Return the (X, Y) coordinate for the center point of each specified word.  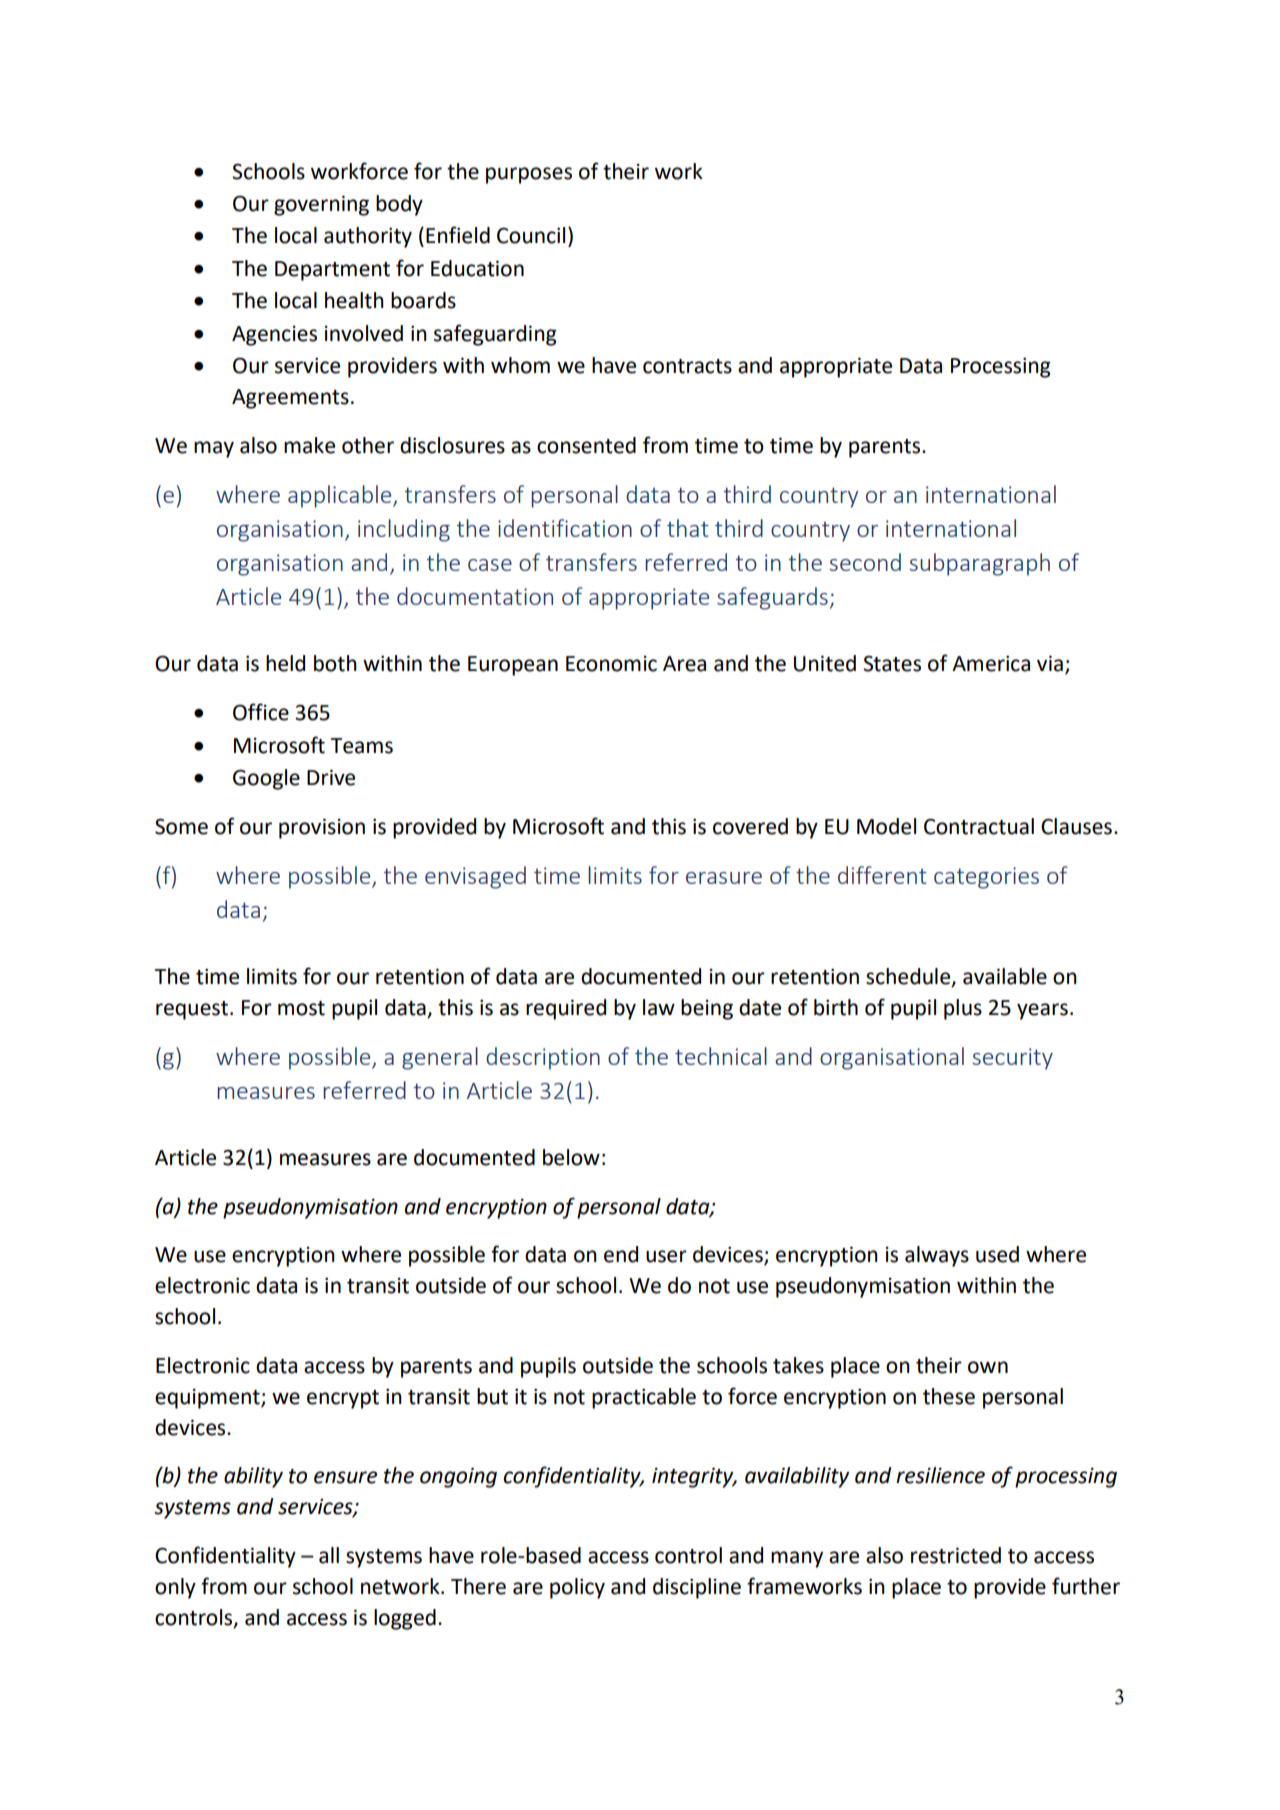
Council (531, 235)
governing (321, 205)
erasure (724, 878)
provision (322, 828)
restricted (956, 1555)
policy (577, 1588)
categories (986, 878)
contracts (687, 366)
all (329, 1555)
